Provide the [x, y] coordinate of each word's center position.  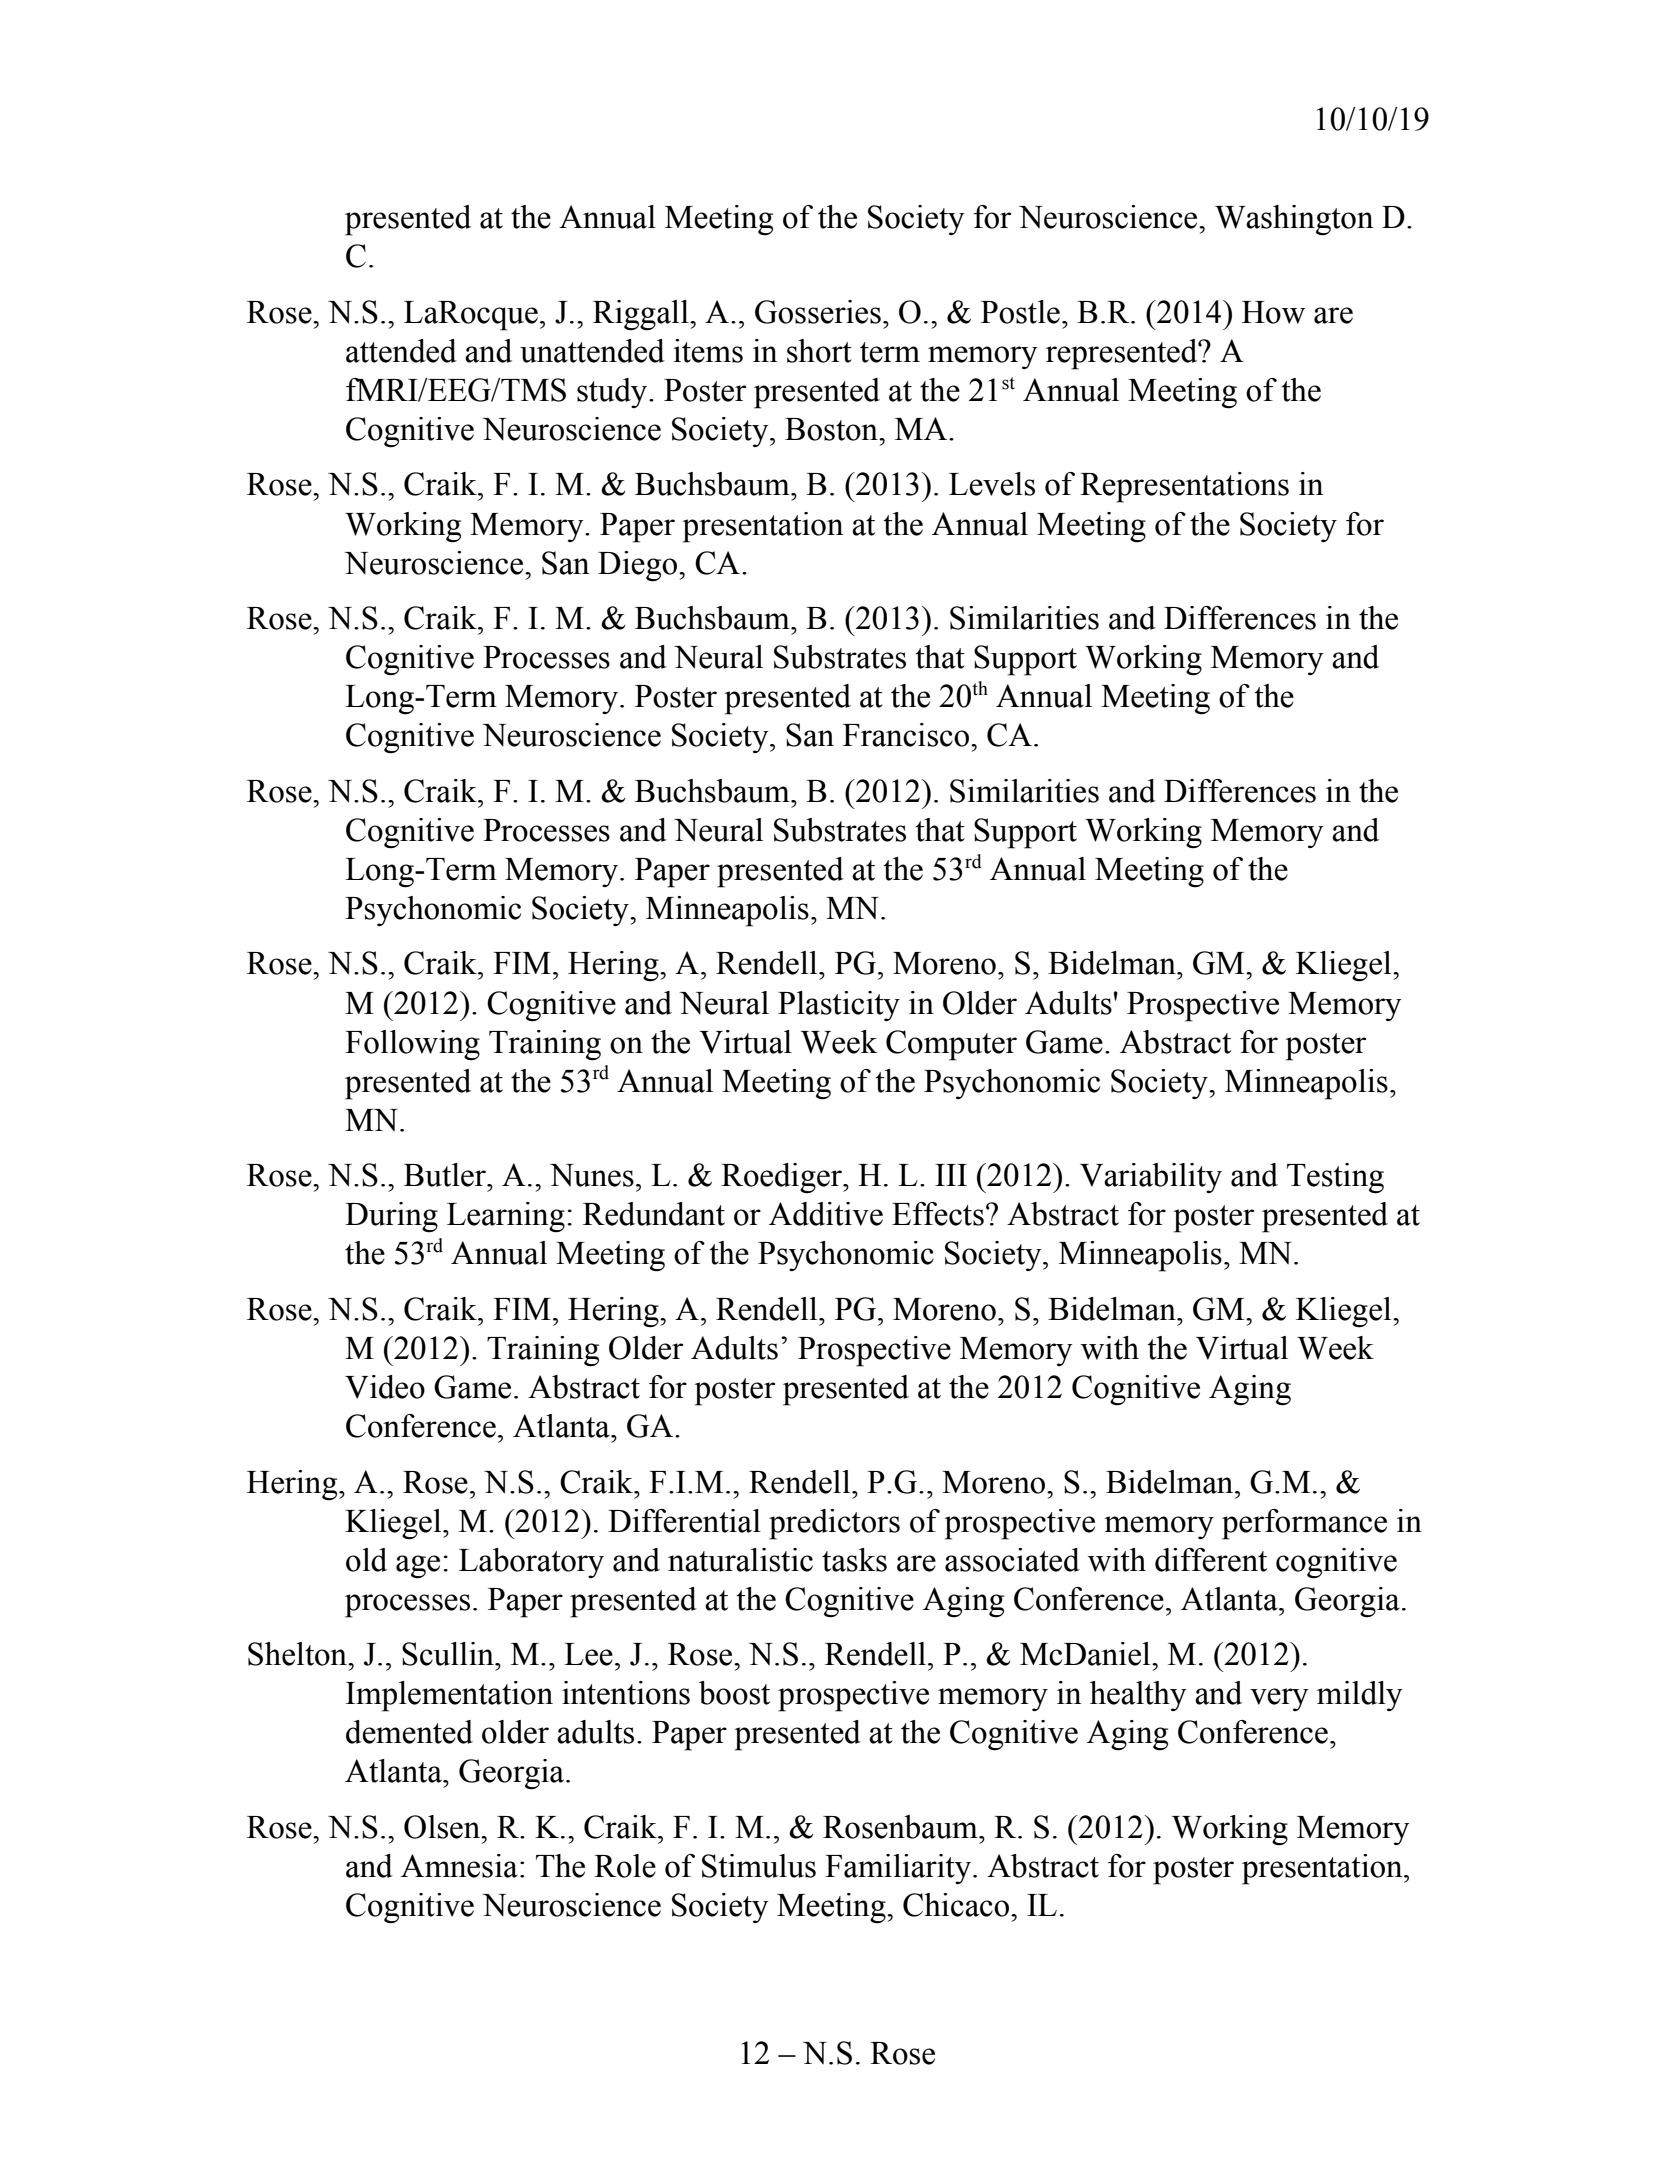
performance [1304, 1524]
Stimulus [759, 1866]
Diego [639, 566]
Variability [1151, 1178]
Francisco [907, 735]
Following [412, 1045]
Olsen [443, 1827]
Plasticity [839, 1006]
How [1273, 312]
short [819, 351]
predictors [834, 1524]
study [613, 393]
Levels [992, 484]
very [1279, 1699]
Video [385, 1387]
